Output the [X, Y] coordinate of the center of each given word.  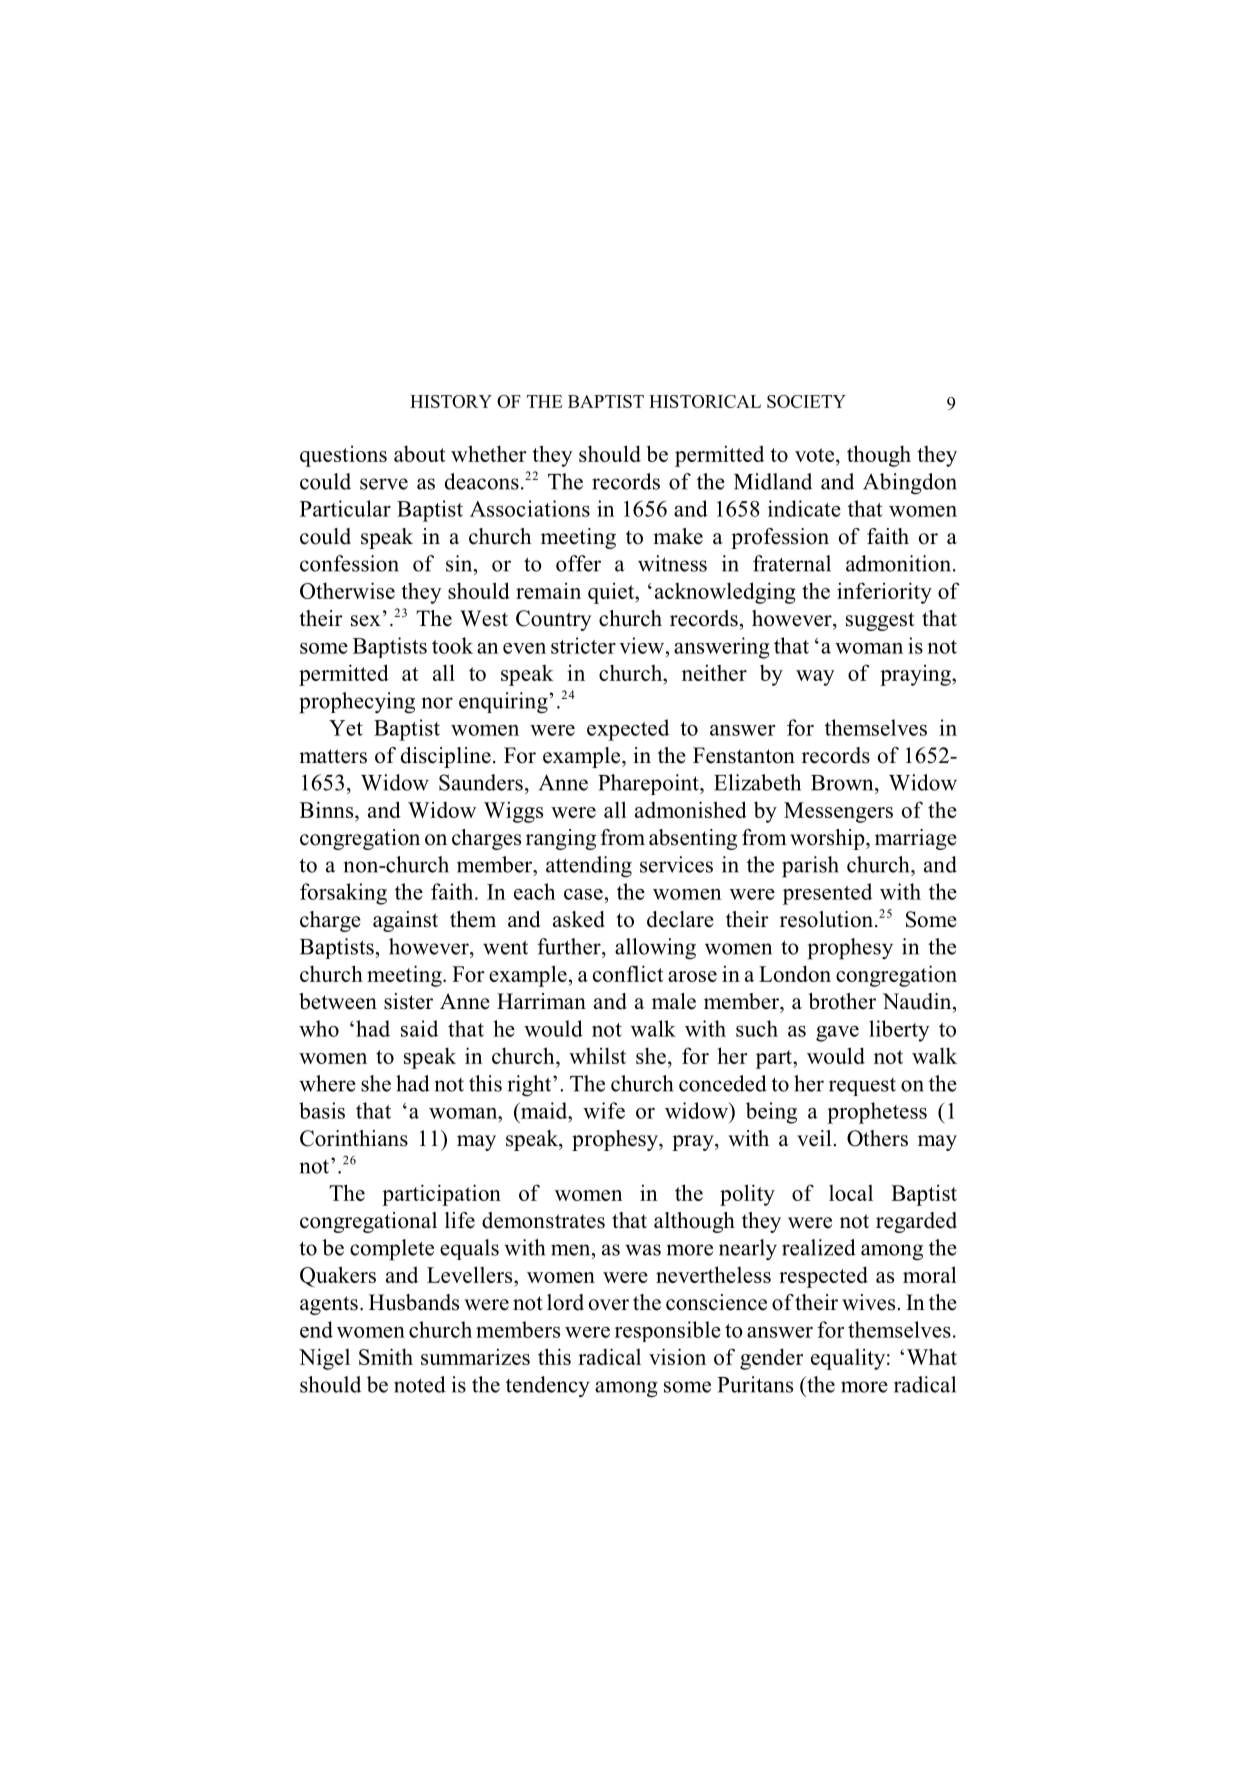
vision [677, 1356]
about [419, 453]
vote [814, 455]
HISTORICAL [705, 401]
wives [868, 1302]
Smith [386, 1356]
